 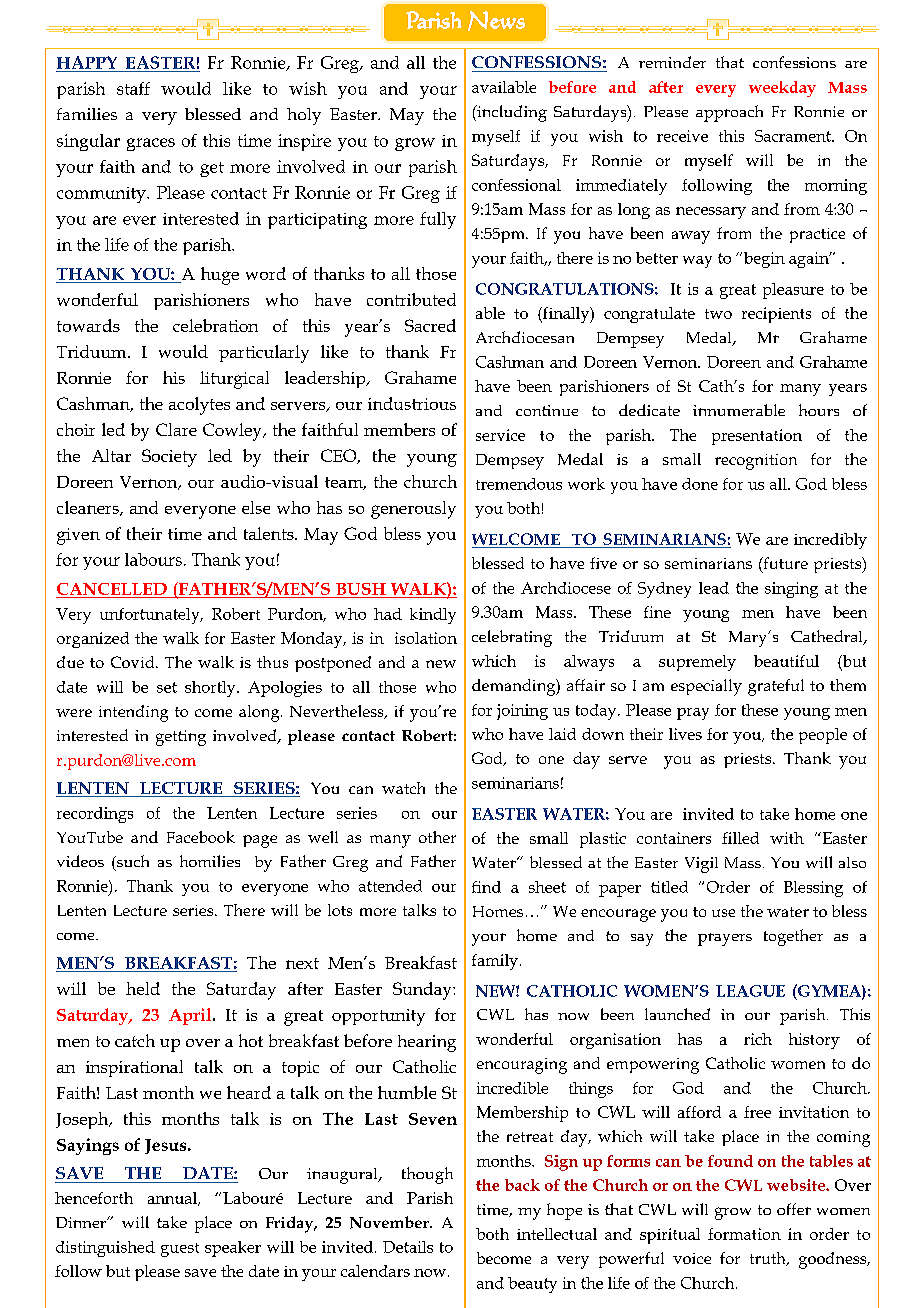 What do you see at coordinates (169, 458) in the screenshot?
I see `Society` at bounding box center [169, 458].
